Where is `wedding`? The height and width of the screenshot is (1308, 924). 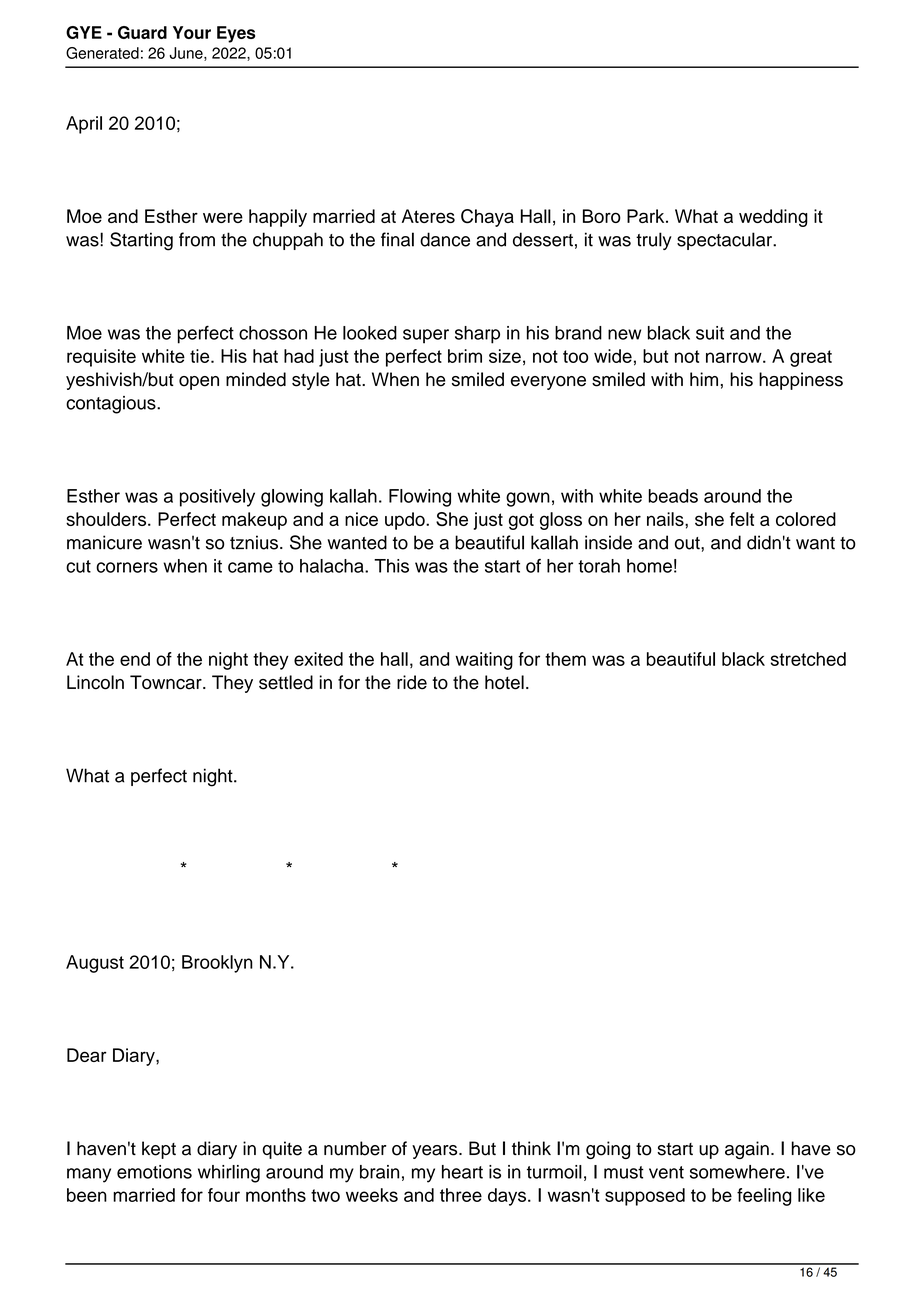
wedding is located at coordinates (773, 218).
